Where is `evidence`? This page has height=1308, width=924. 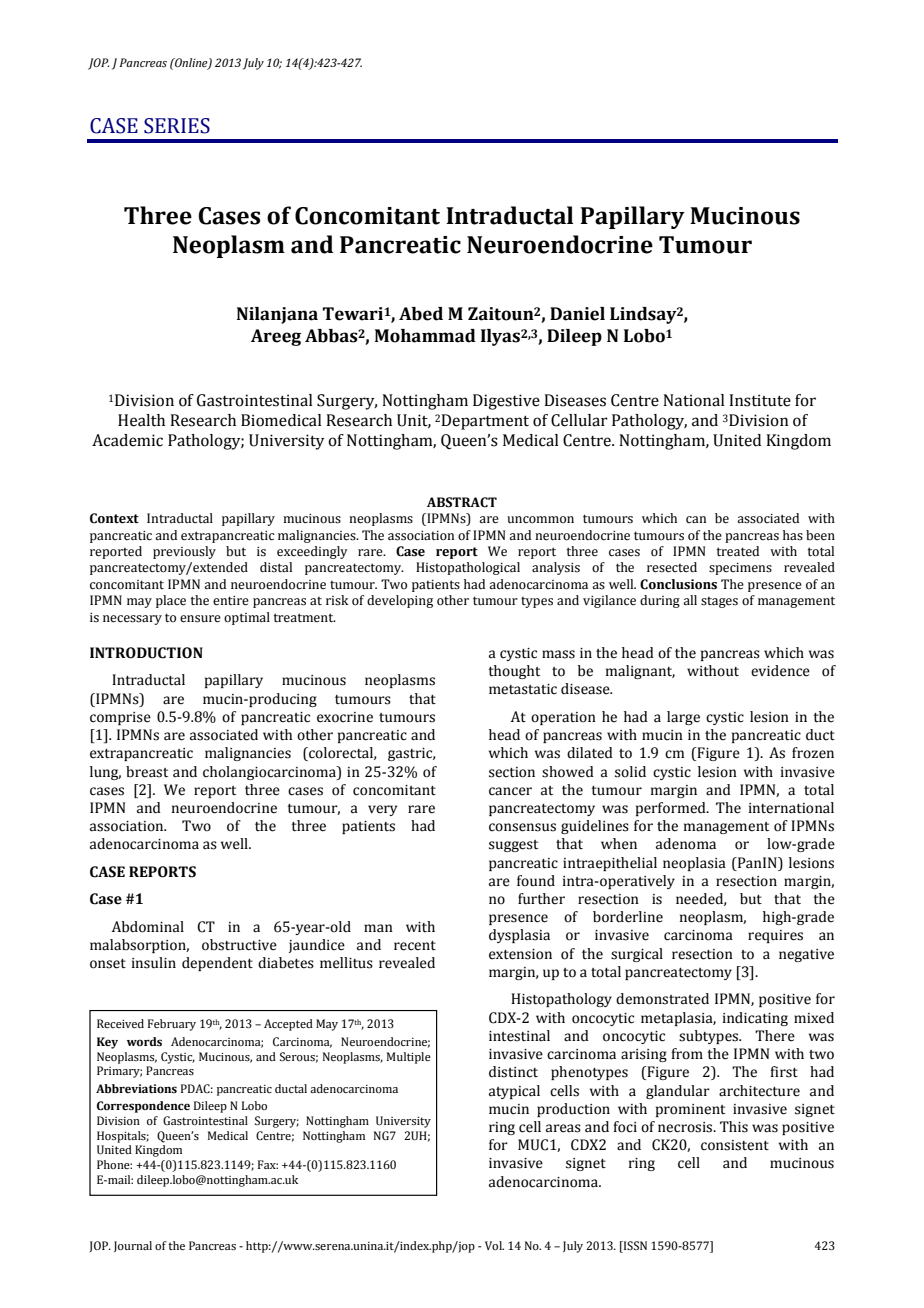
evidence is located at coordinates (780, 671).
